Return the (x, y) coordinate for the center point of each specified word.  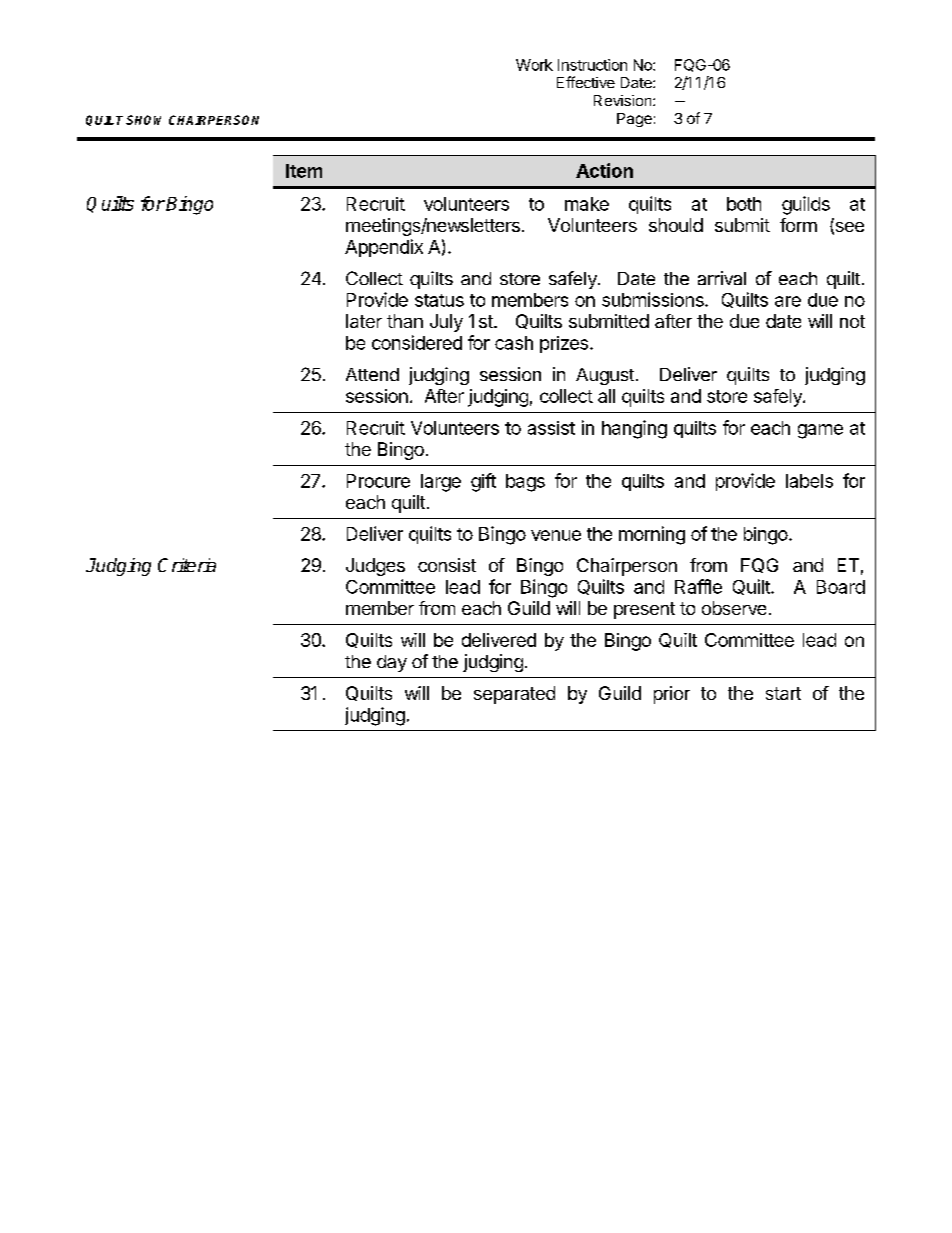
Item (304, 171)
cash (514, 343)
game (820, 431)
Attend (372, 374)
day (392, 663)
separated (514, 695)
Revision (624, 100)
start (783, 693)
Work (534, 65)
